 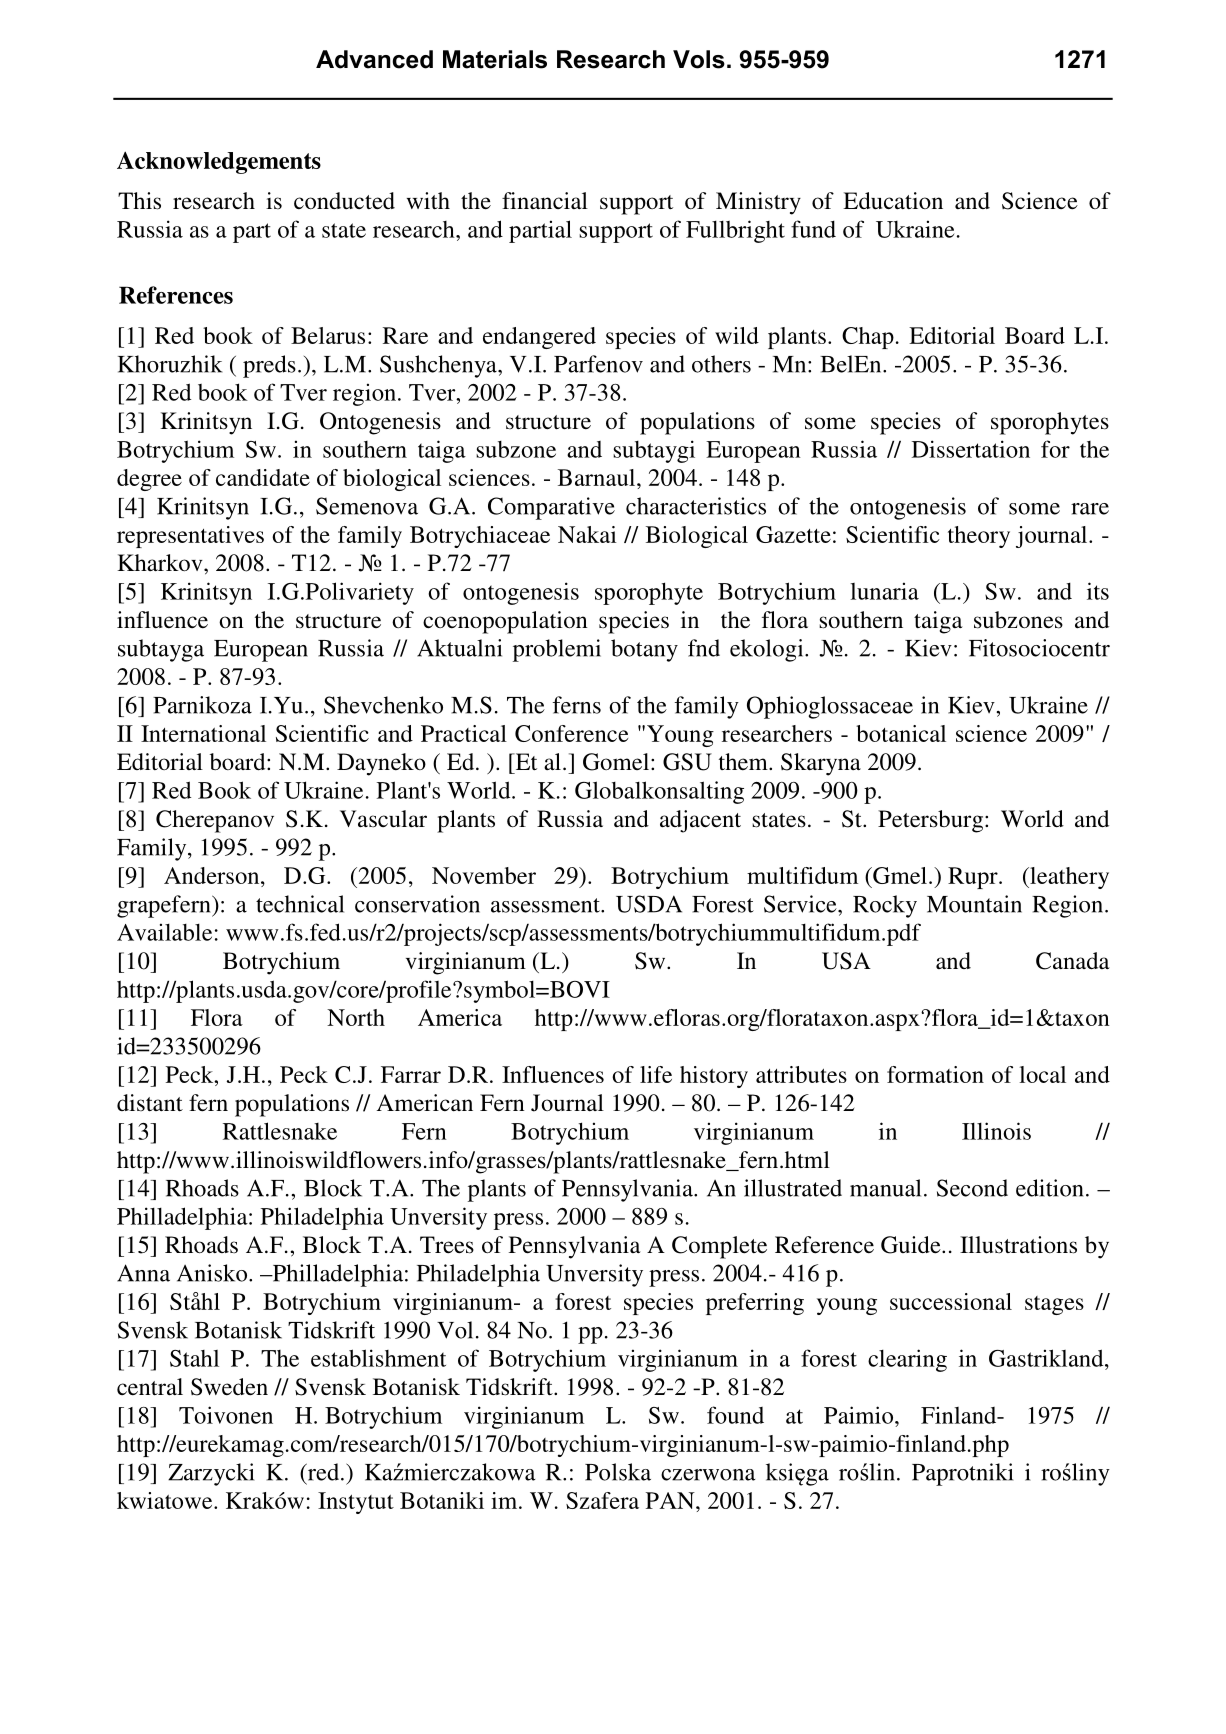 I want to click on Education, so click(x=893, y=201).
